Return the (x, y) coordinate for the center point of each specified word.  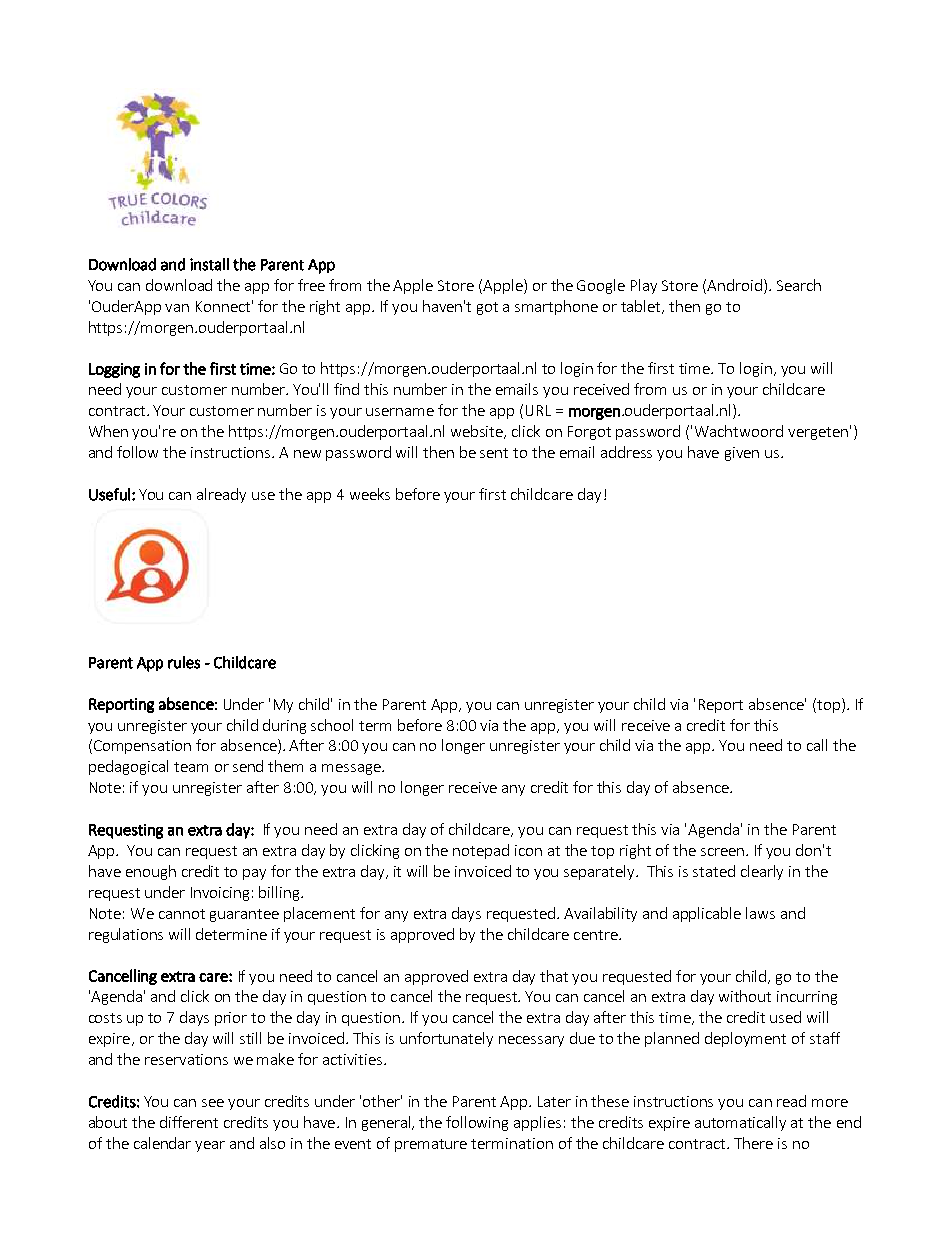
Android (734, 285)
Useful (109, 494)
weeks (370, 494)
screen (722, 852)
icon (528, 850)
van (177, 308)
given (742, 454)
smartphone (556, 307)
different (189, 1122)
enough (151, 872)
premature (431, 1145)
